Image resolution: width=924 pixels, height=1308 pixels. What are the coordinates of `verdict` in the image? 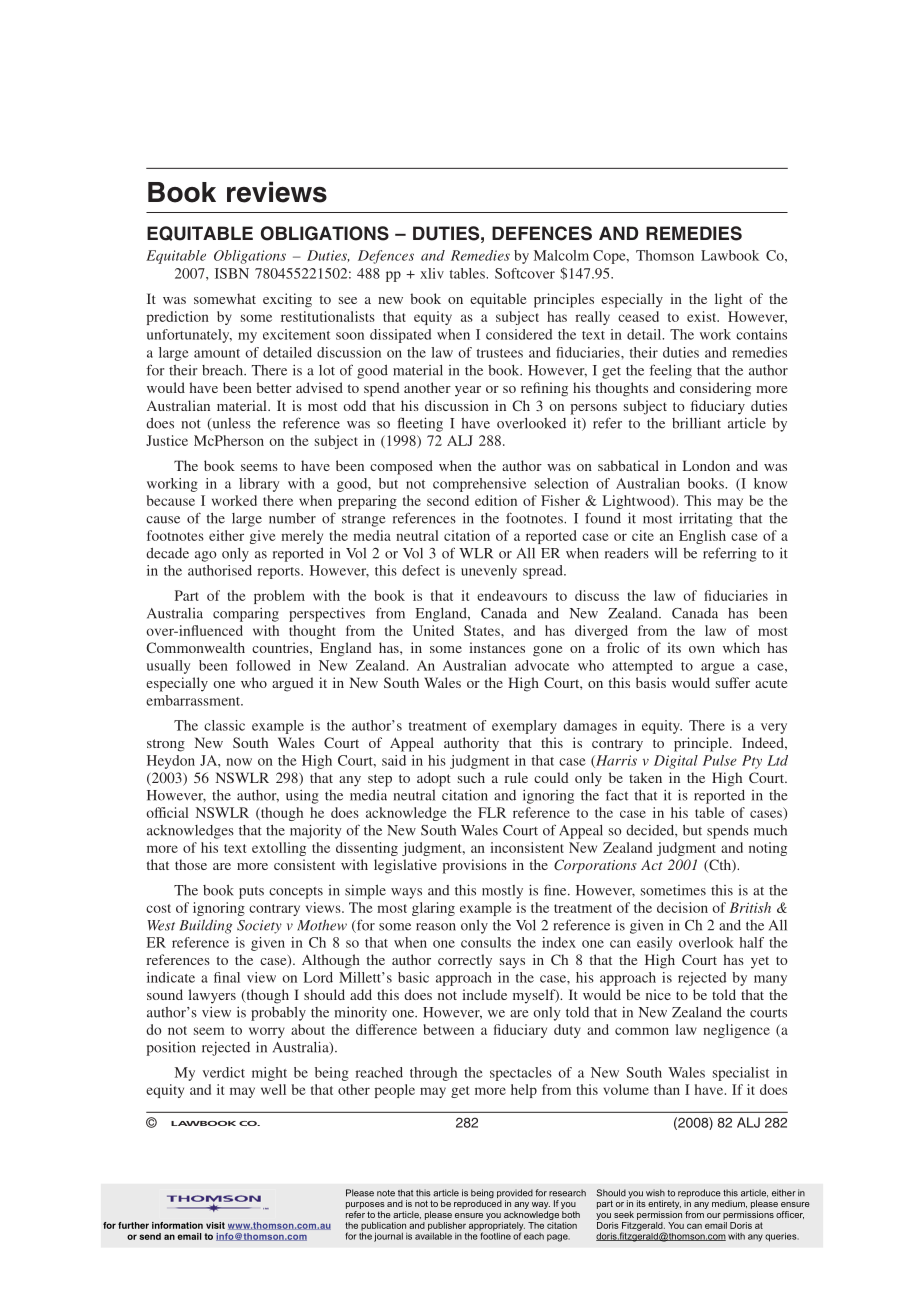 It's located at (223, 1072).
